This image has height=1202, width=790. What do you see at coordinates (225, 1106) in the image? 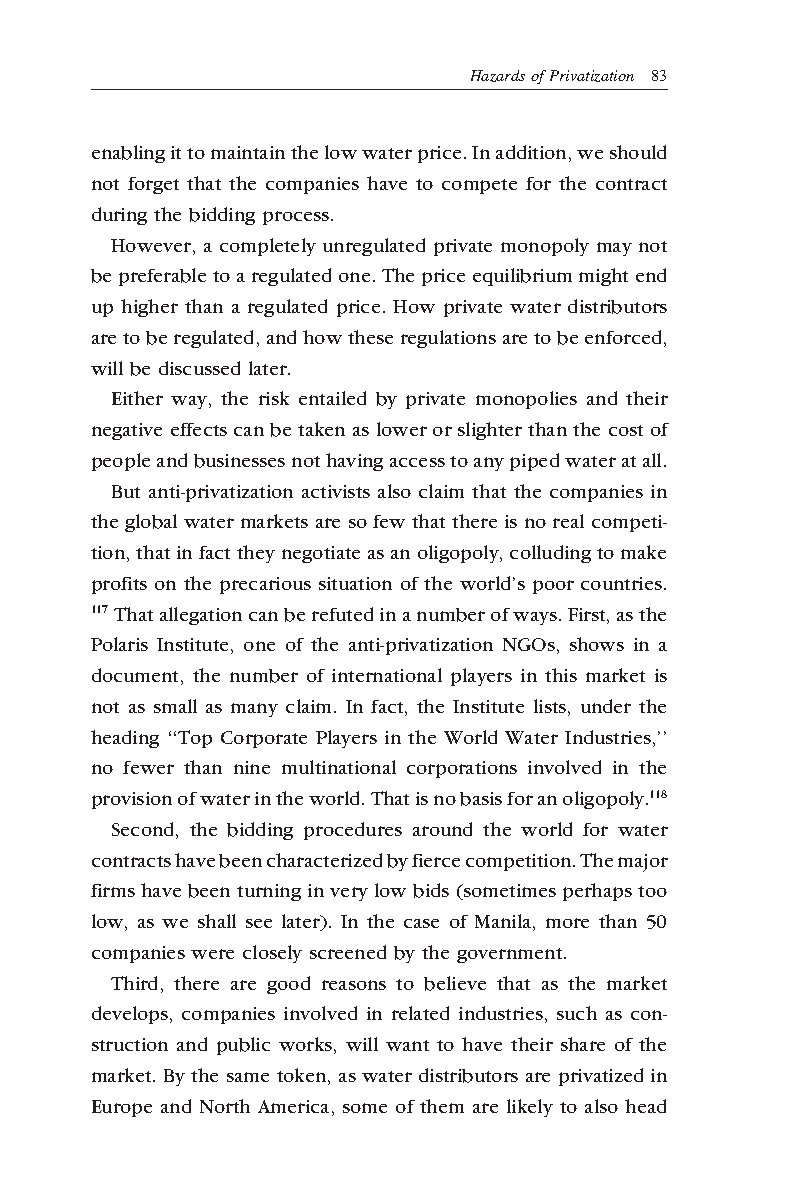
I see `North` at bounding box center [225, 1106].
